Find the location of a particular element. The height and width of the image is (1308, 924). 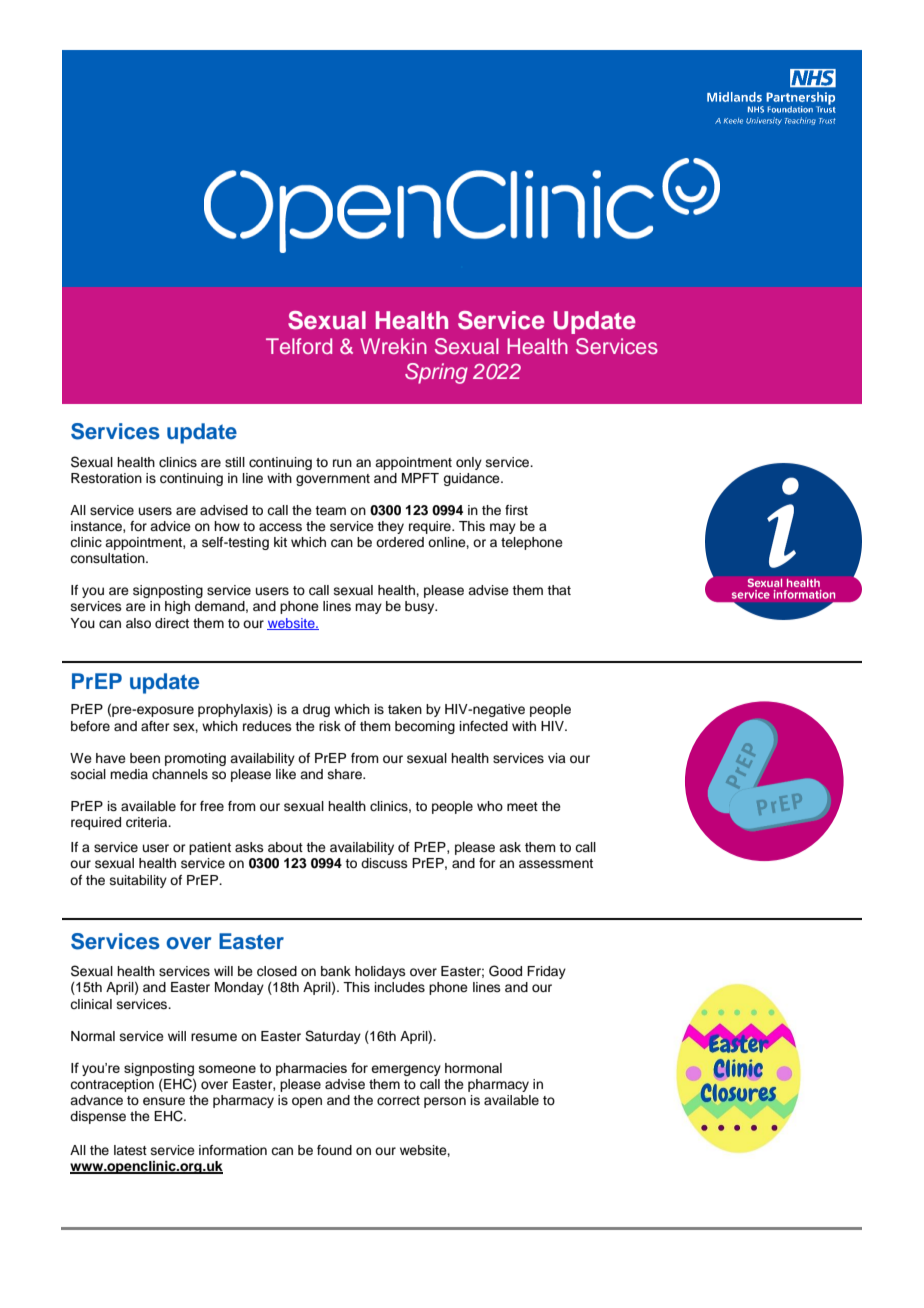

been is located at coordinates (145, 758).
